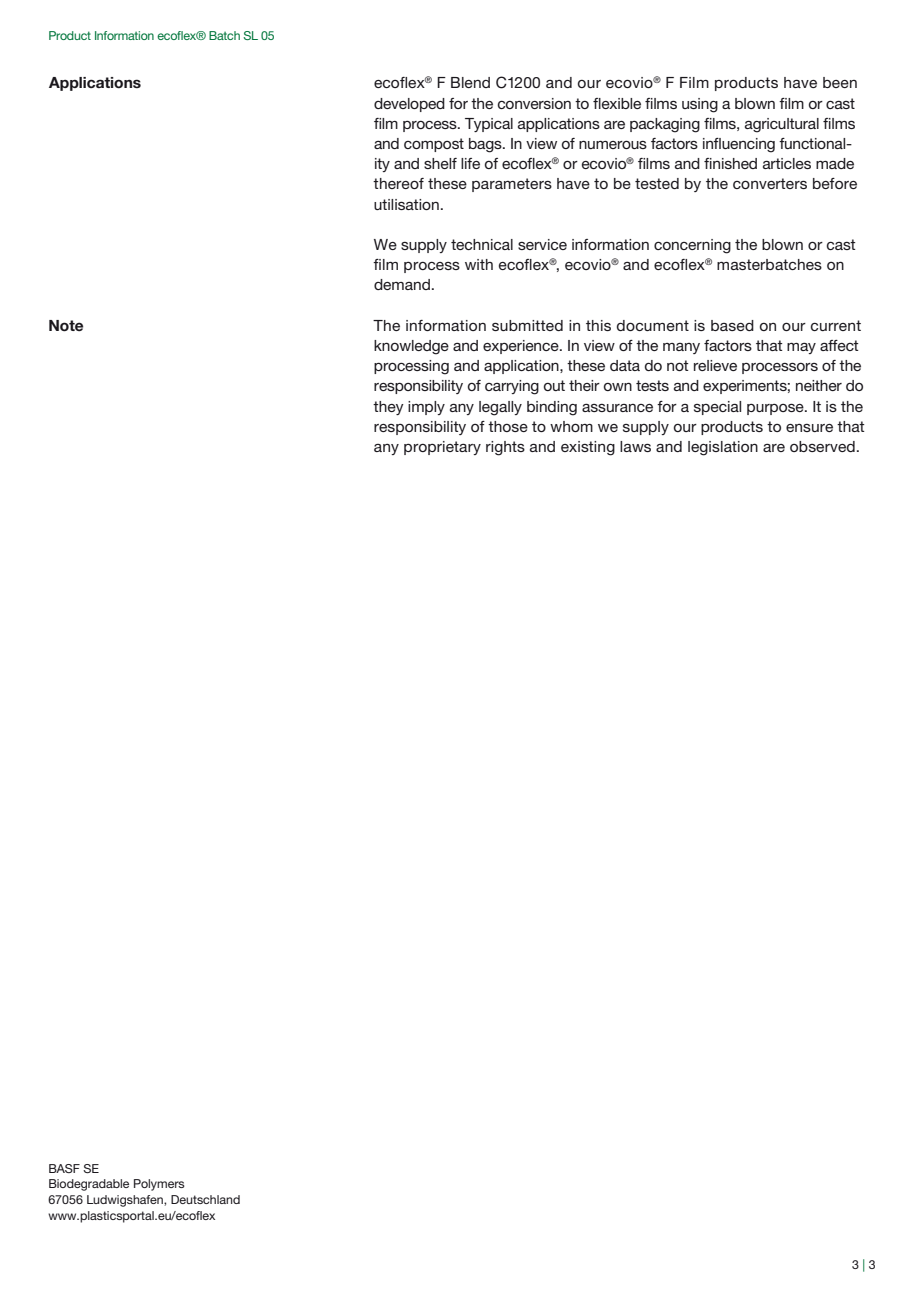  What do you see at coordinates (66, 326) in the screenshot?
I see `Note` at bounding box center [66, 326].
